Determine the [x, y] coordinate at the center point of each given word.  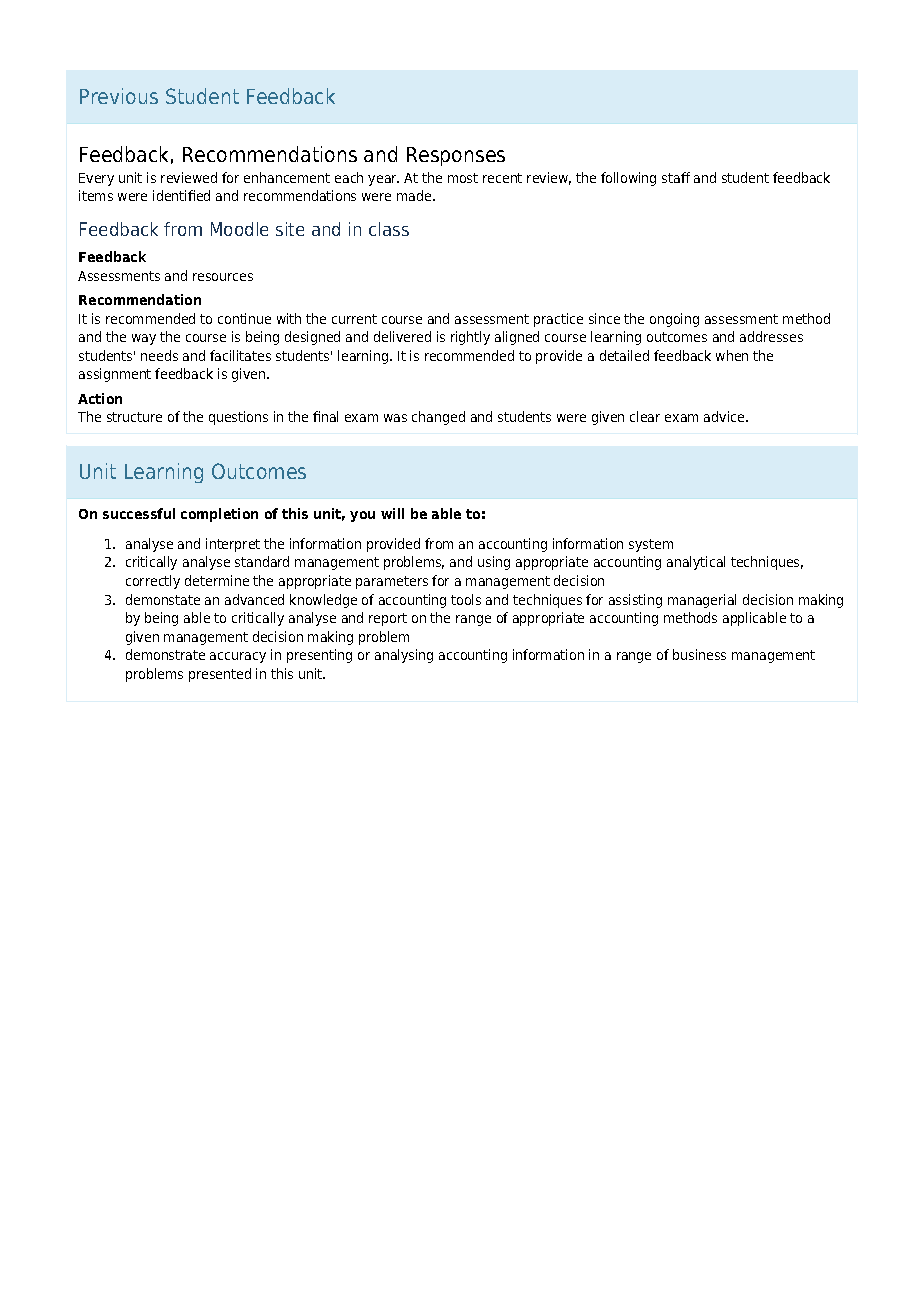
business [699, 654]
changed [438, 418]
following [628, 179]
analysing [404, 656]
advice [725, 416]
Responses [456, 156]
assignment [115, 375]
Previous [119, 96]
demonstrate [165, 654]
